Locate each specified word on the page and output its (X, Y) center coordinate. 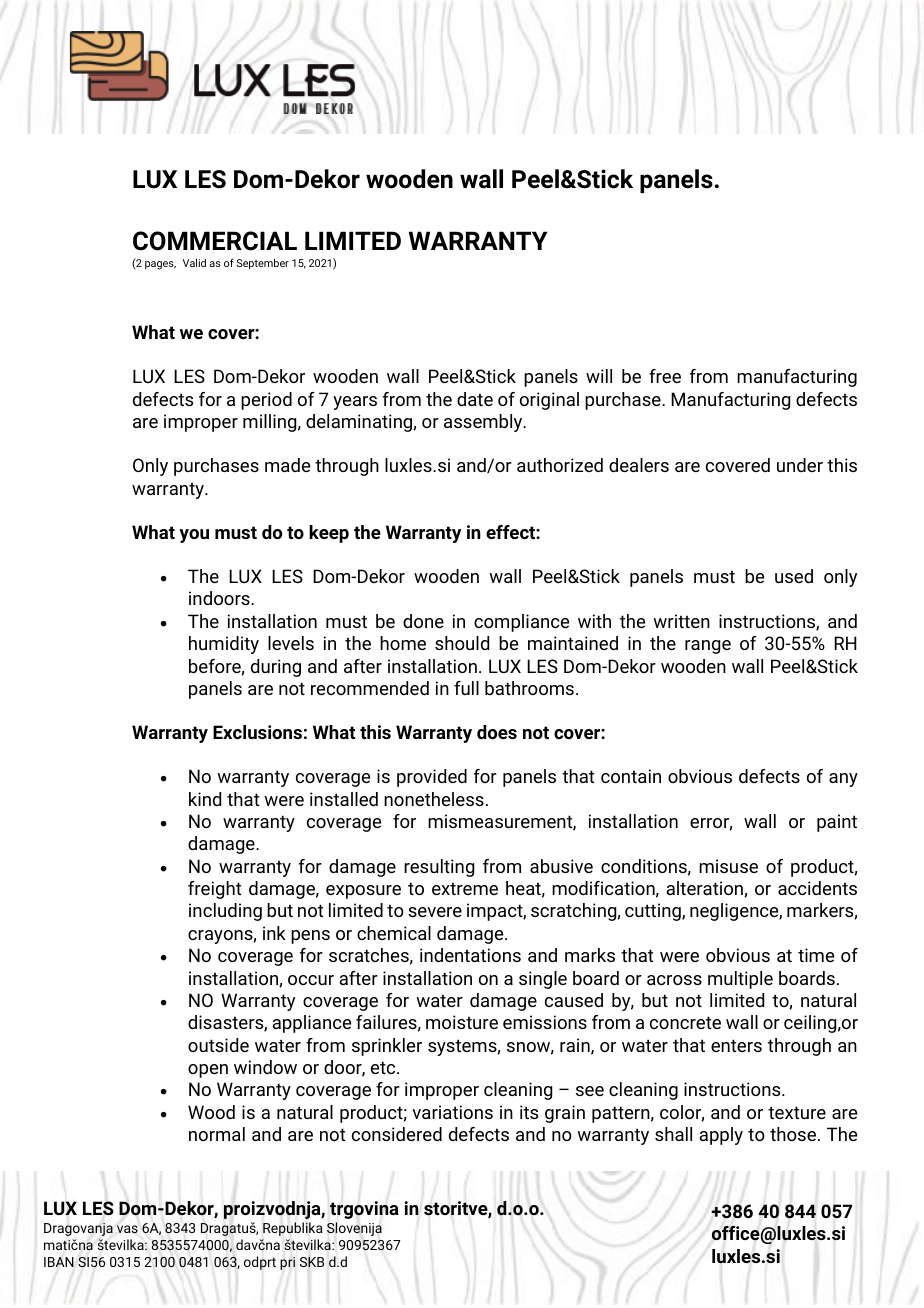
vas (127, 1229)
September (263, 264)
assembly (484, 423)
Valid (194, 263)
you (194, 536)
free (665, 376)
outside (218, 1045)
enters (736, 1045)
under (800, 465)
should (462, 643)
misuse (728, 866)
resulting (439, 868)
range (708, 647)
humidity (224, 645)
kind (205, 799)
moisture (462, 1022)
